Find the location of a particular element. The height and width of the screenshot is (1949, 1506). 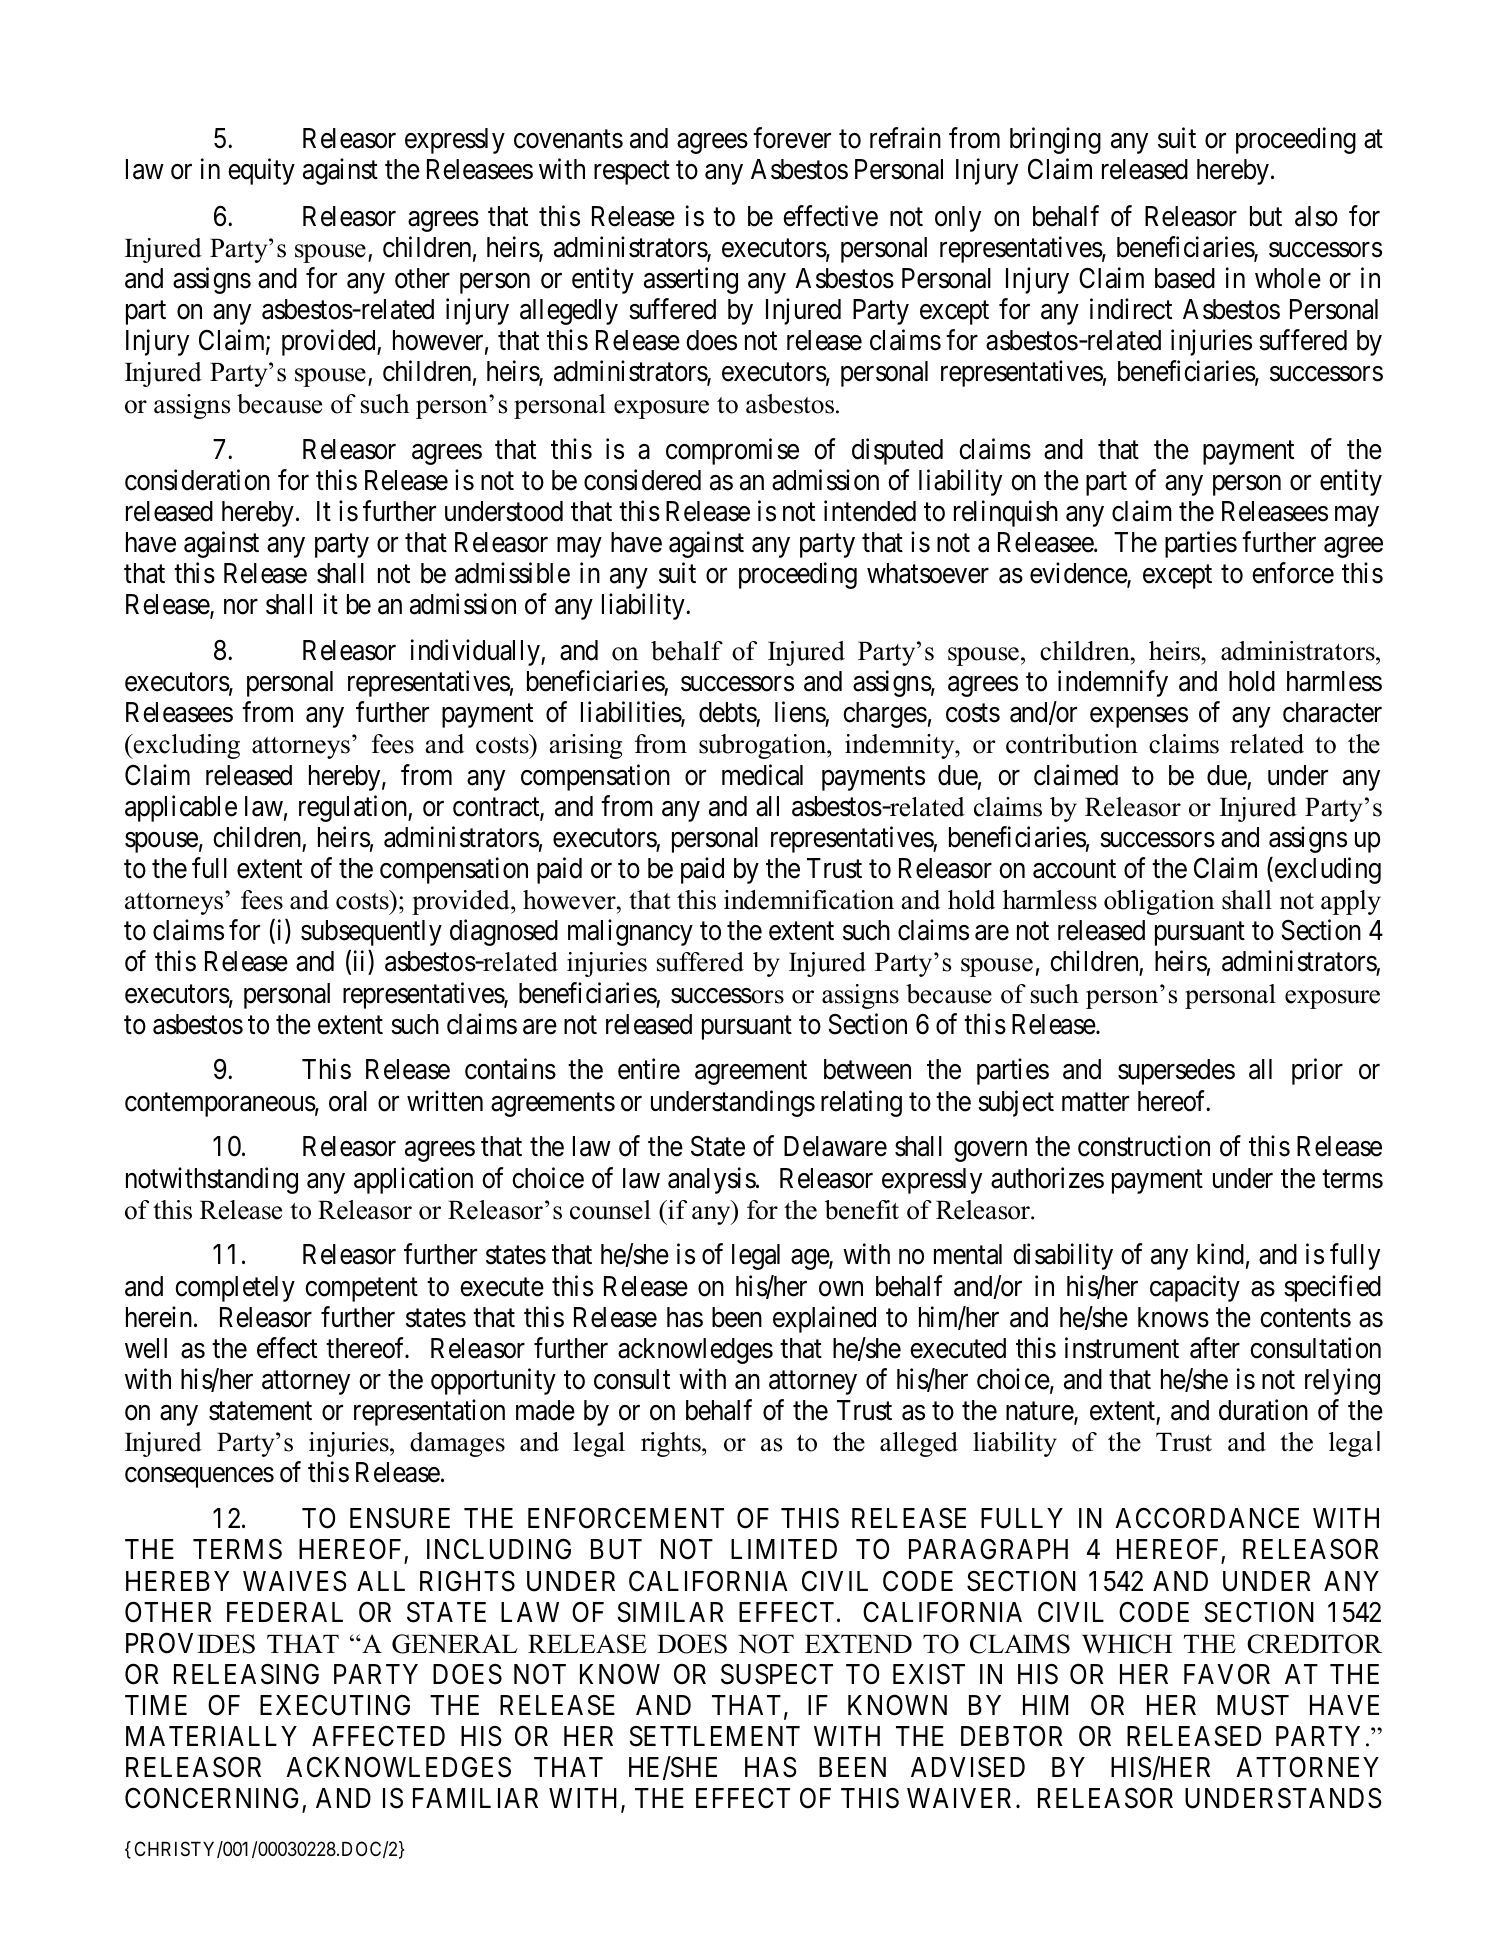

equity is located at coordinates (261, 172).
